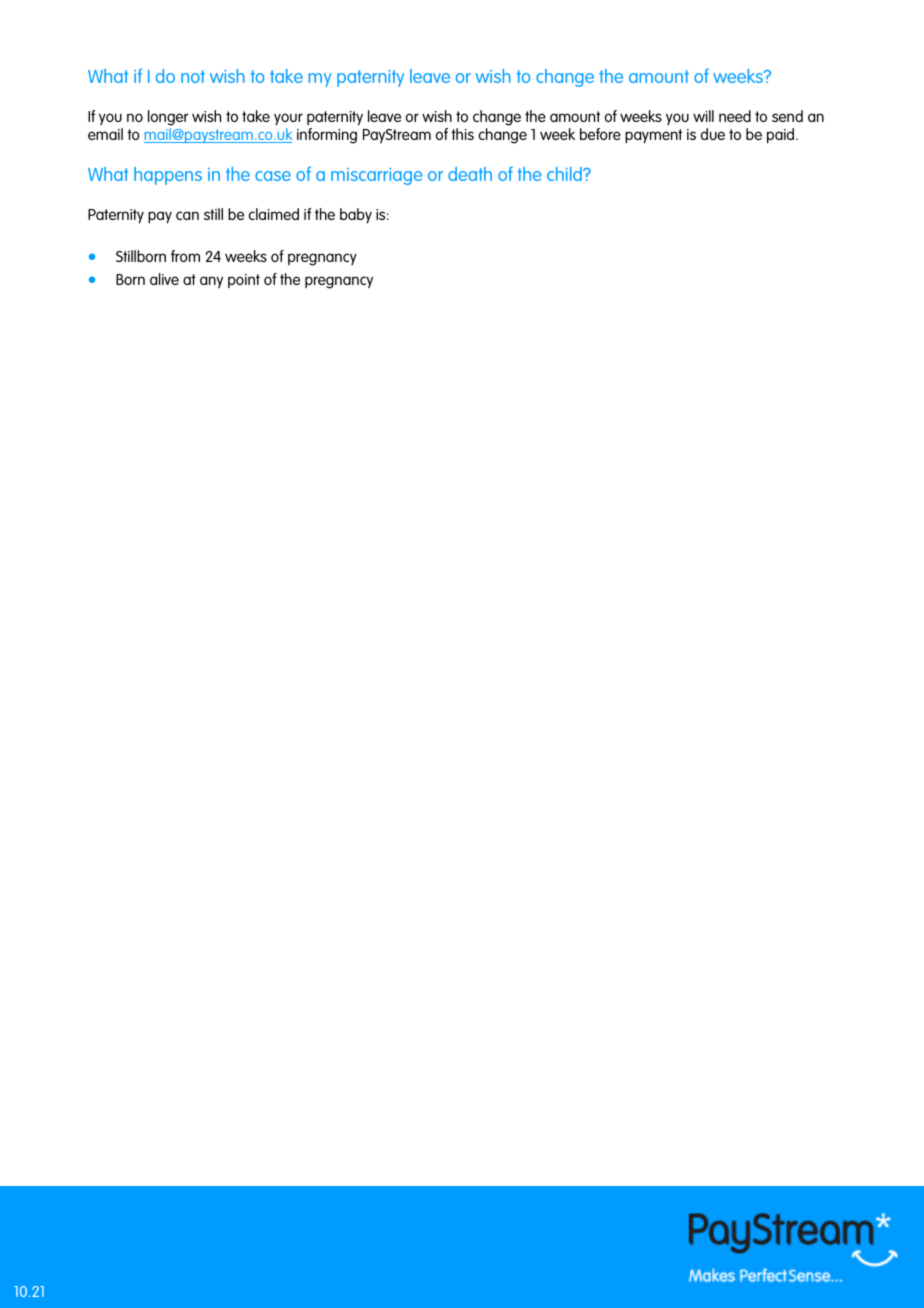  What do you see at coordinates (327, 136) in the screenshot?
I see `informing` at bounding box center [327, 136].
